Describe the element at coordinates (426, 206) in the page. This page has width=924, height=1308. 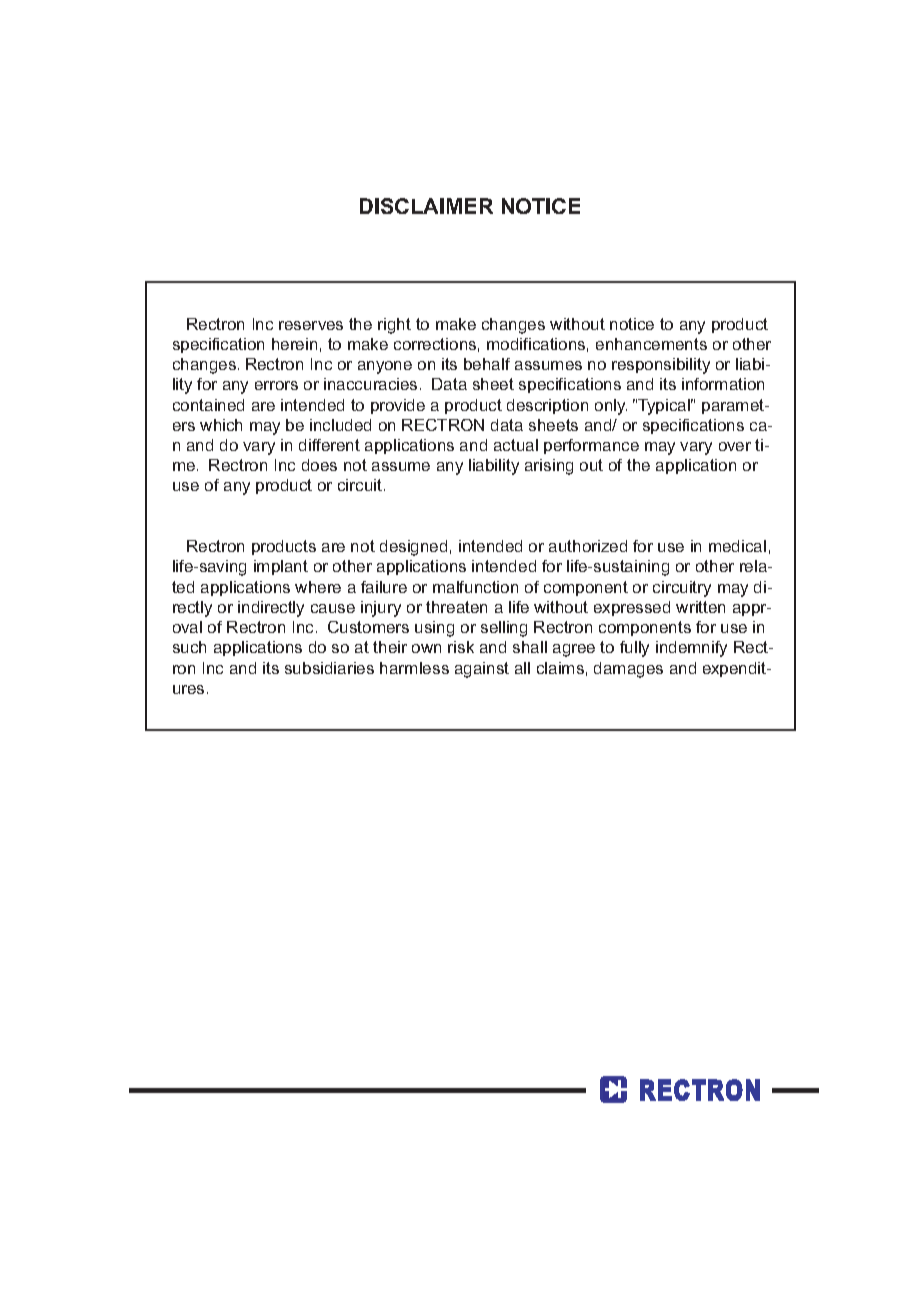
I see `DISCLAIMER` at that location.
